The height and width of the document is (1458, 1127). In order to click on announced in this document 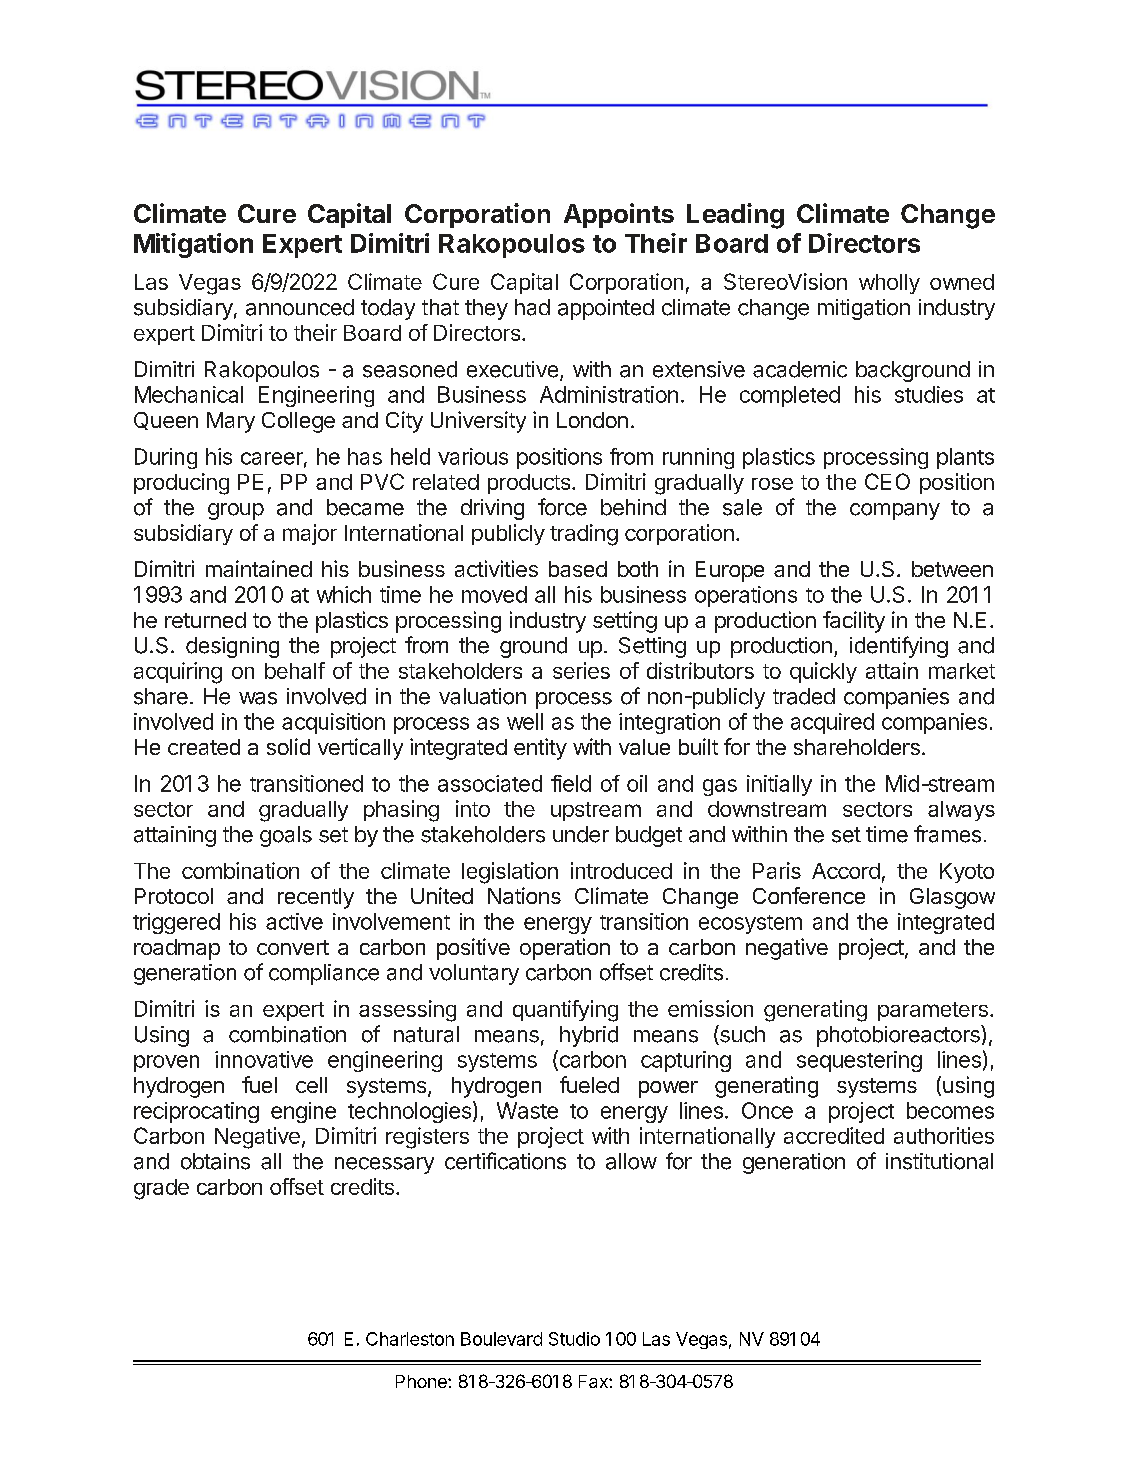, I will do `click(300, 307)`.
